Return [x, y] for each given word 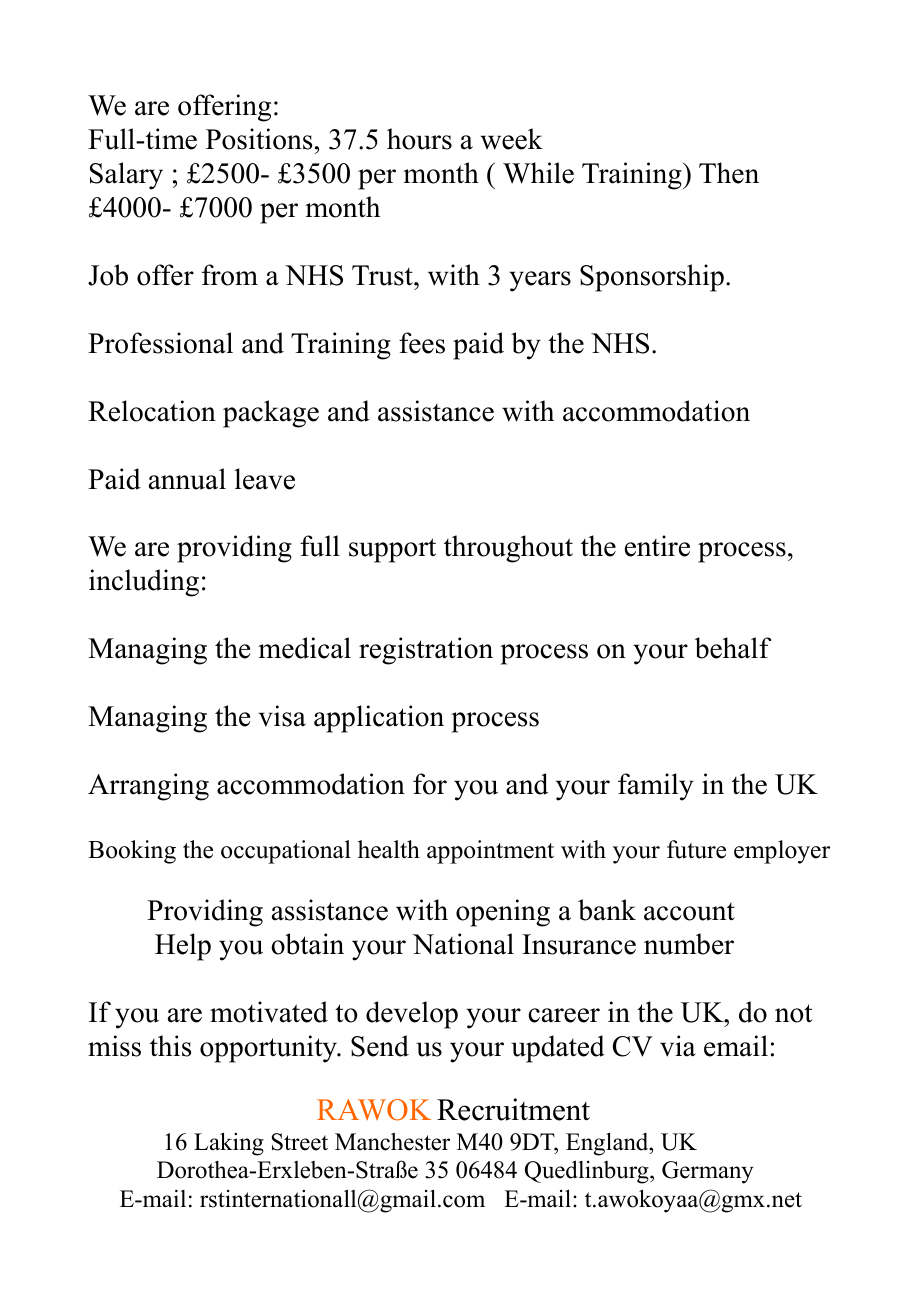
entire [657, 546]
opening [503, 913]
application [379, 719]
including [144, 583]
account [689, 912]
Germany [708, 1172]
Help [183, 947]
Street [300, 1142]
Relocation [152, 411]
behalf [733, 648]
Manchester [392, 1141]
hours [419, 139]
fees [422, 343]
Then [729, 173]
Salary [126, 176]
